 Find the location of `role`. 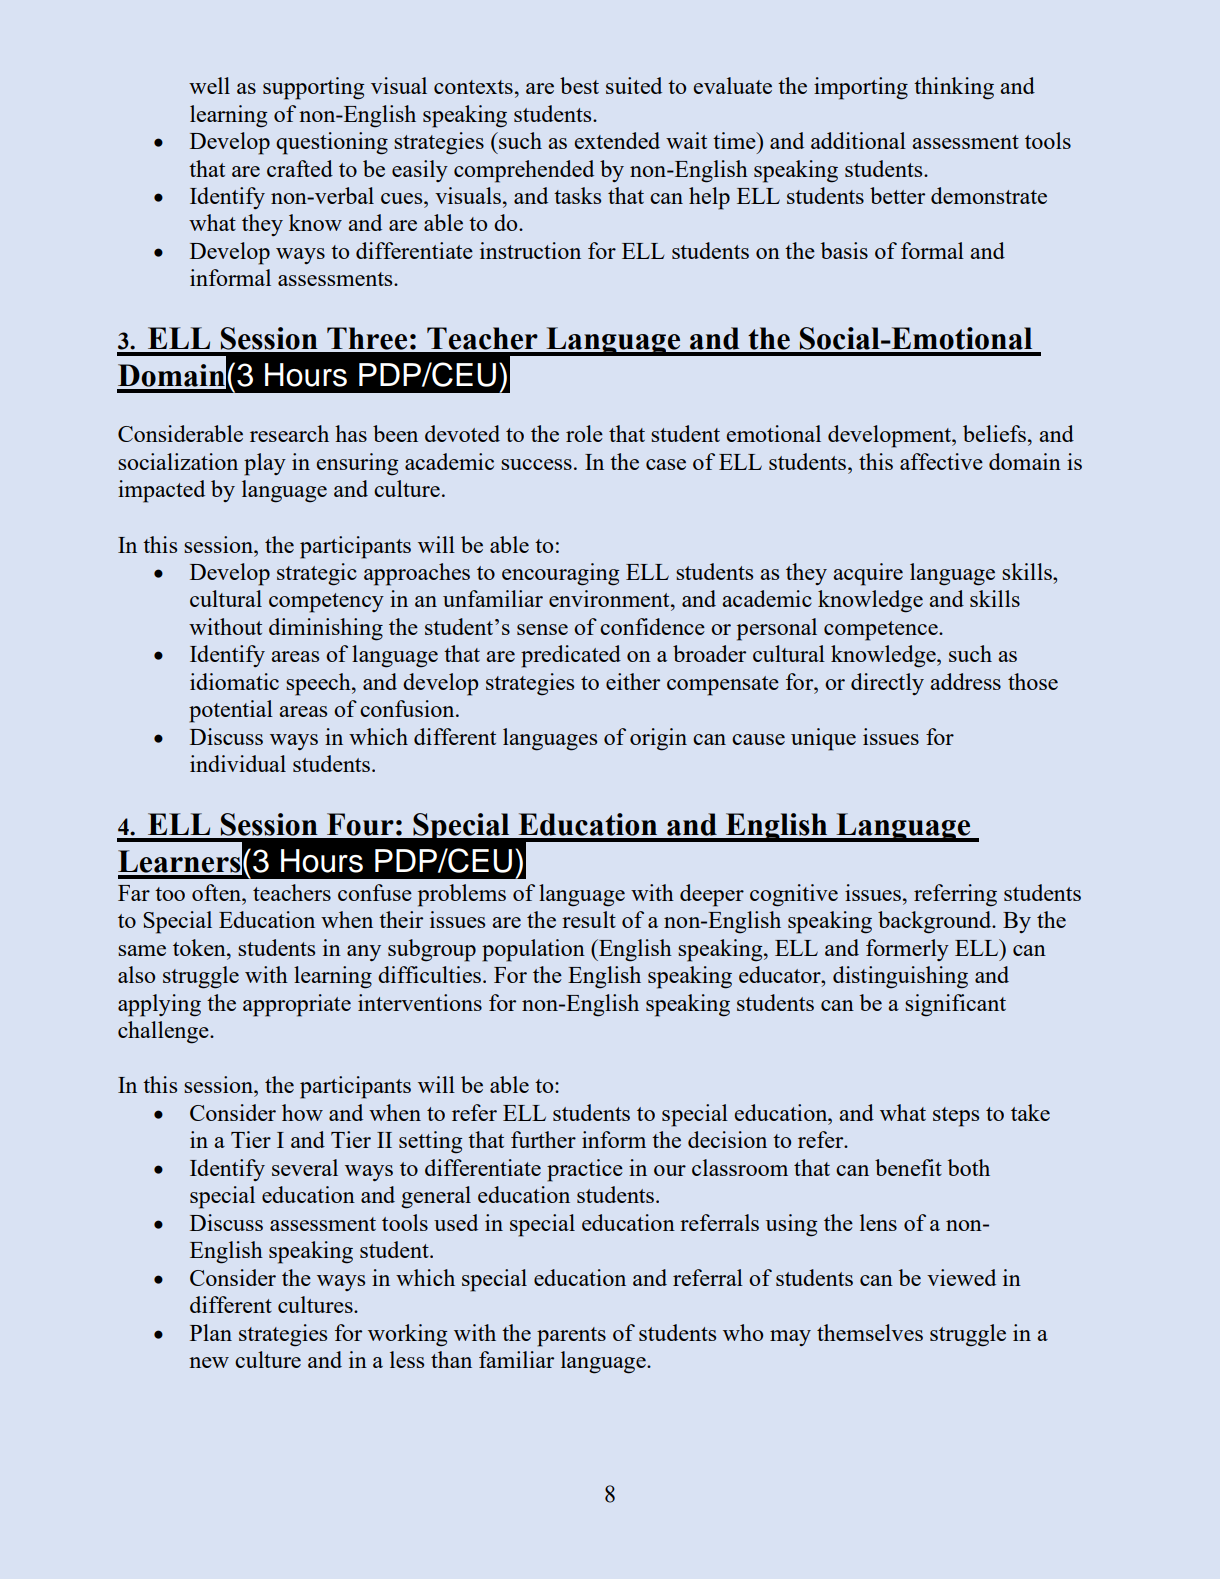

role is located at coordinates (584, 433).
